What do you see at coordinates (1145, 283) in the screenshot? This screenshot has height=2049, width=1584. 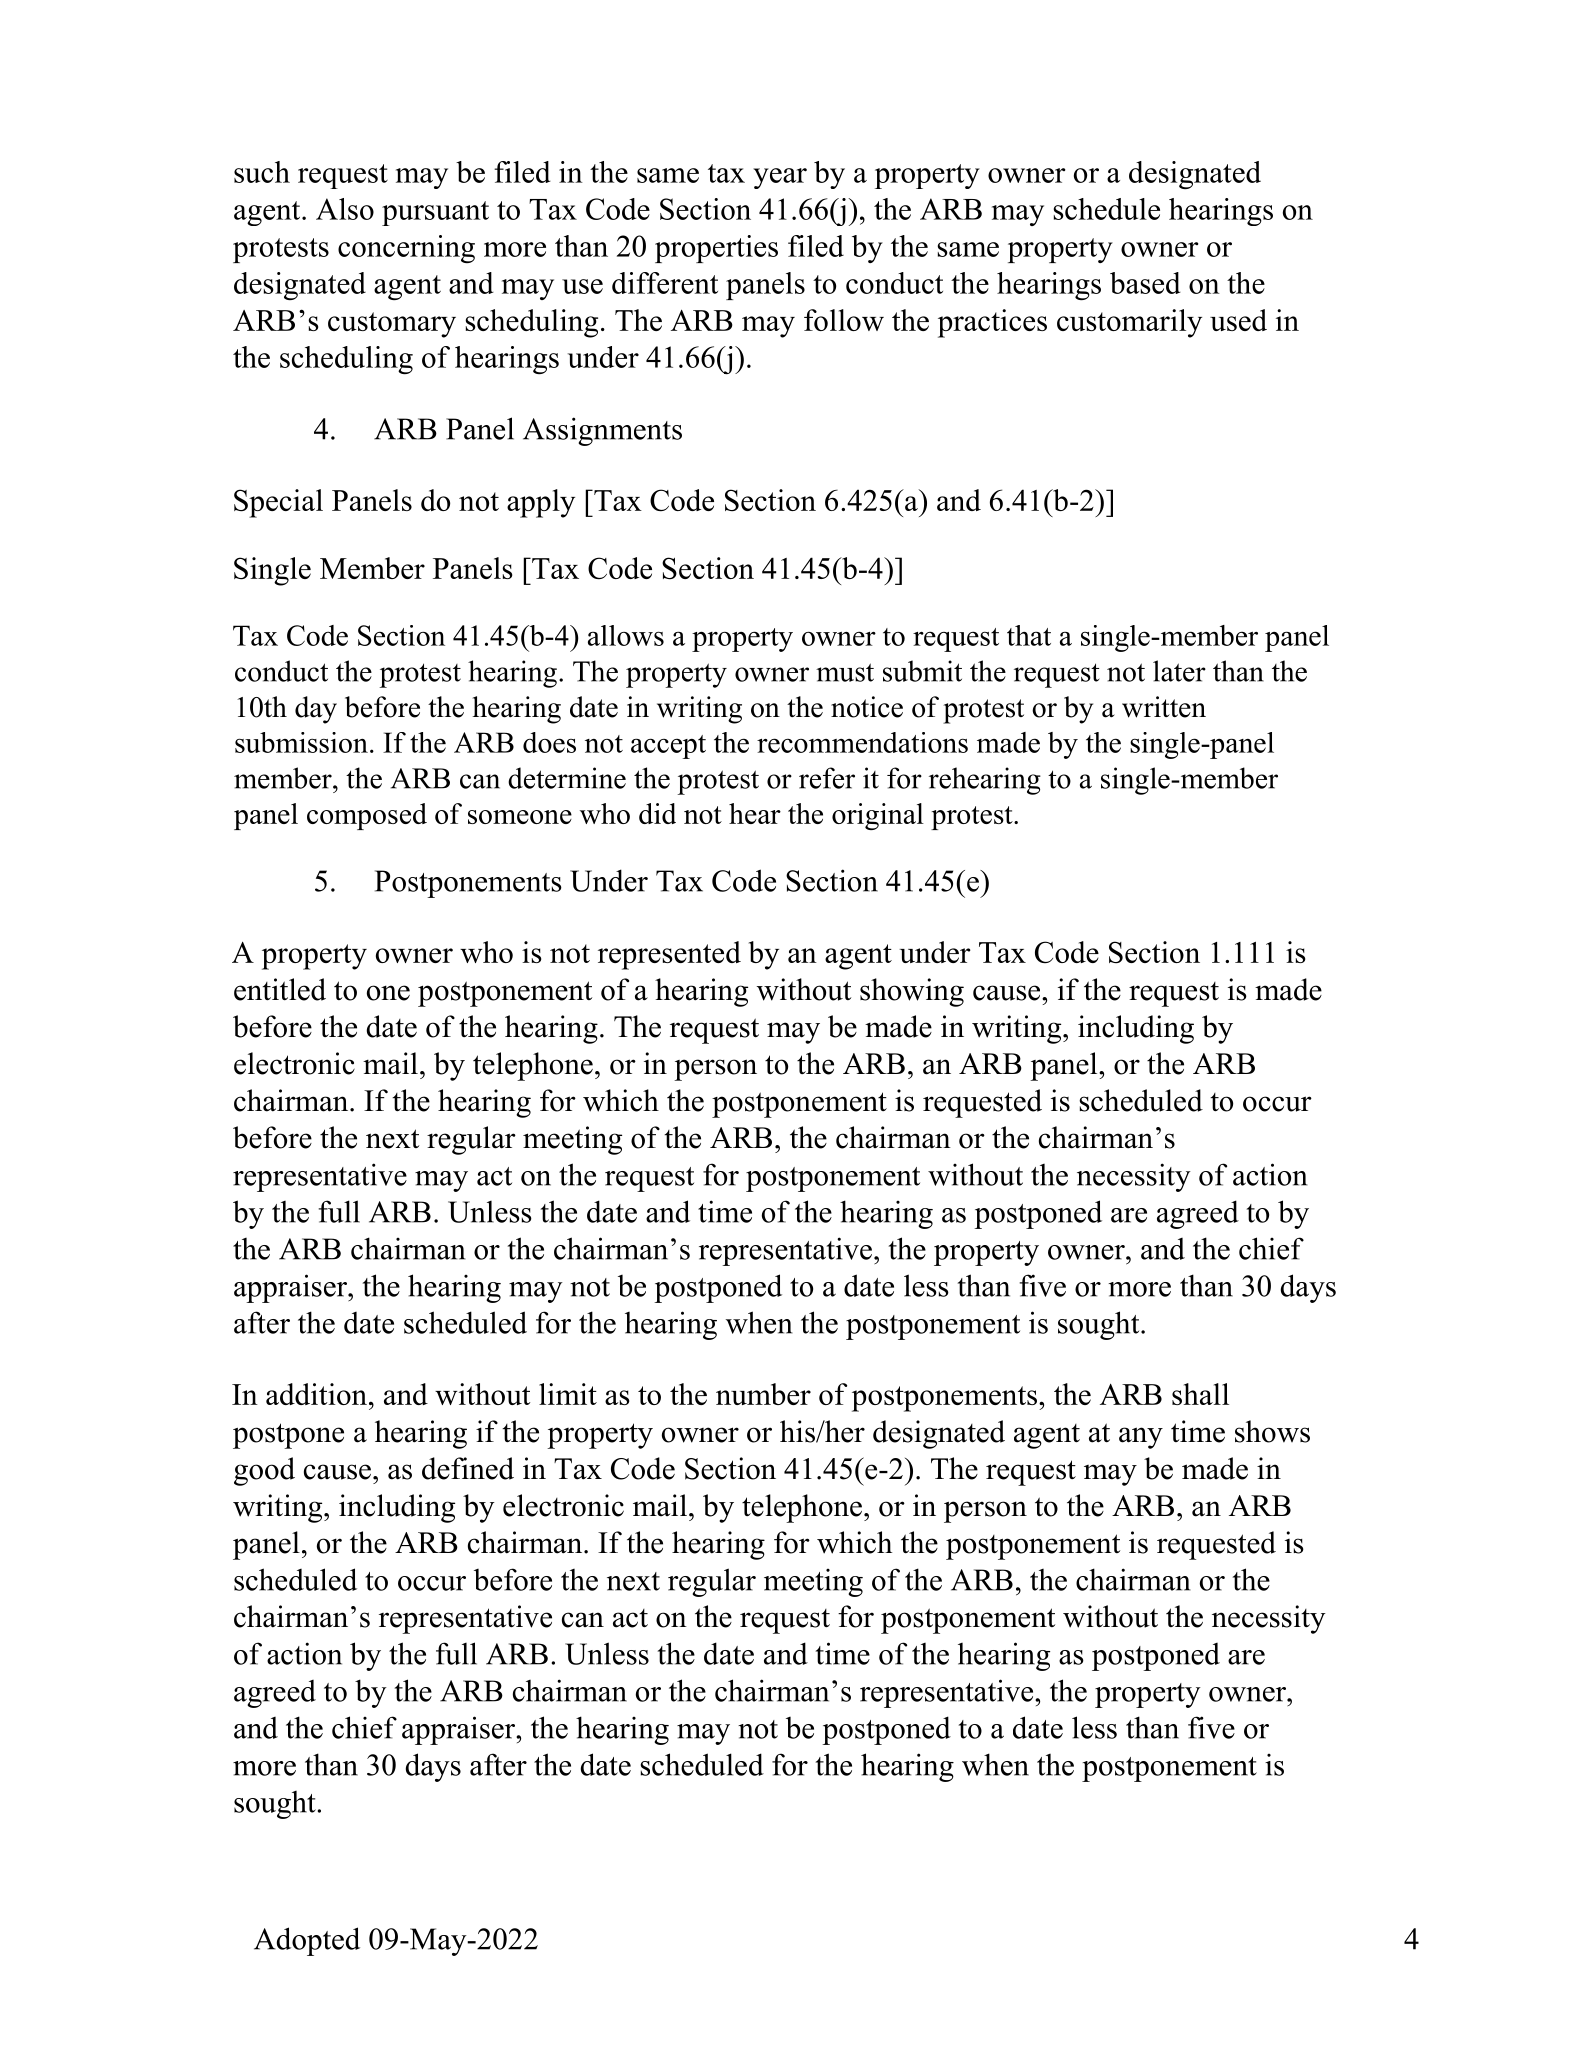 I see `based` at bounding box center [1145, 283].
